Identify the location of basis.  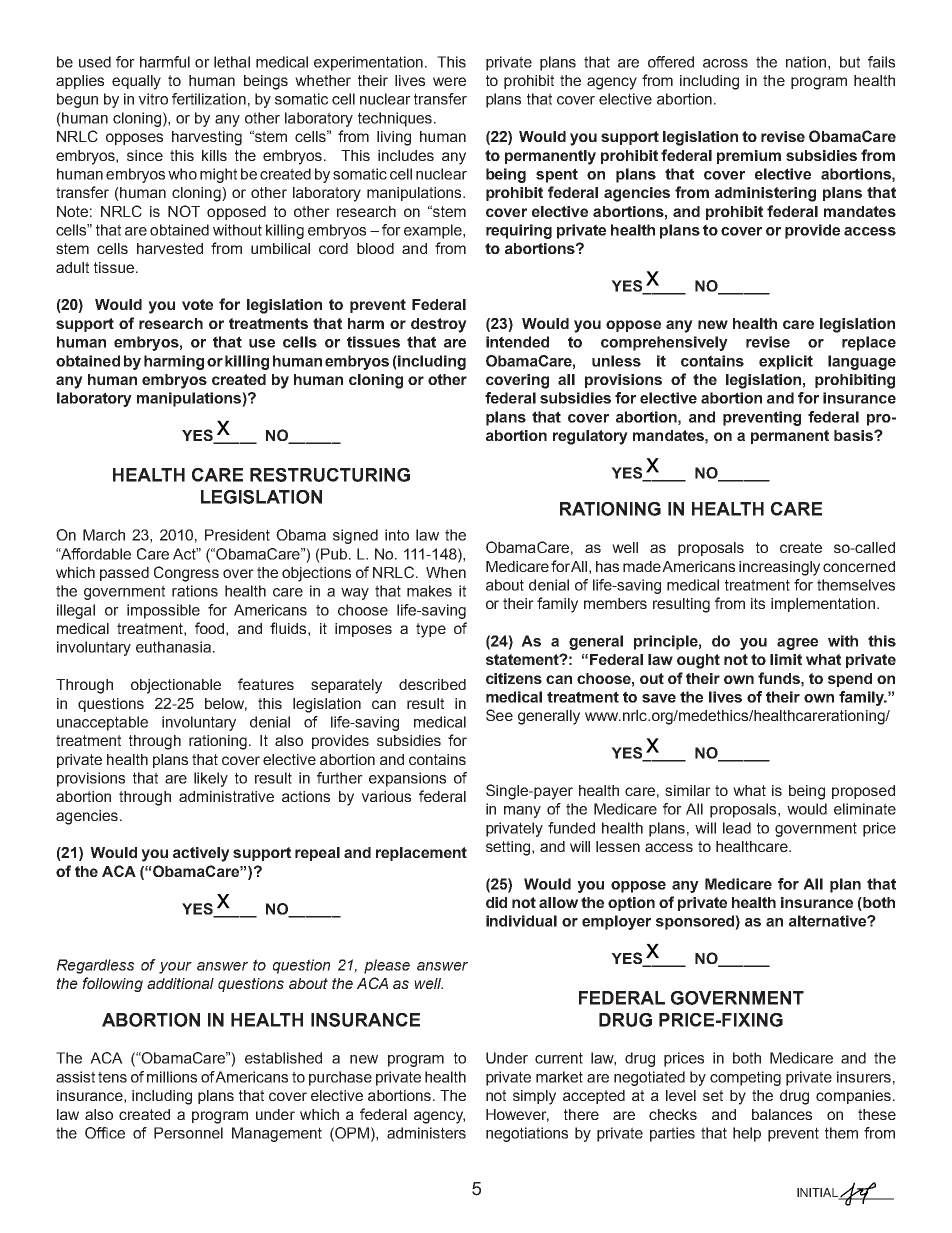
(854, 435).
